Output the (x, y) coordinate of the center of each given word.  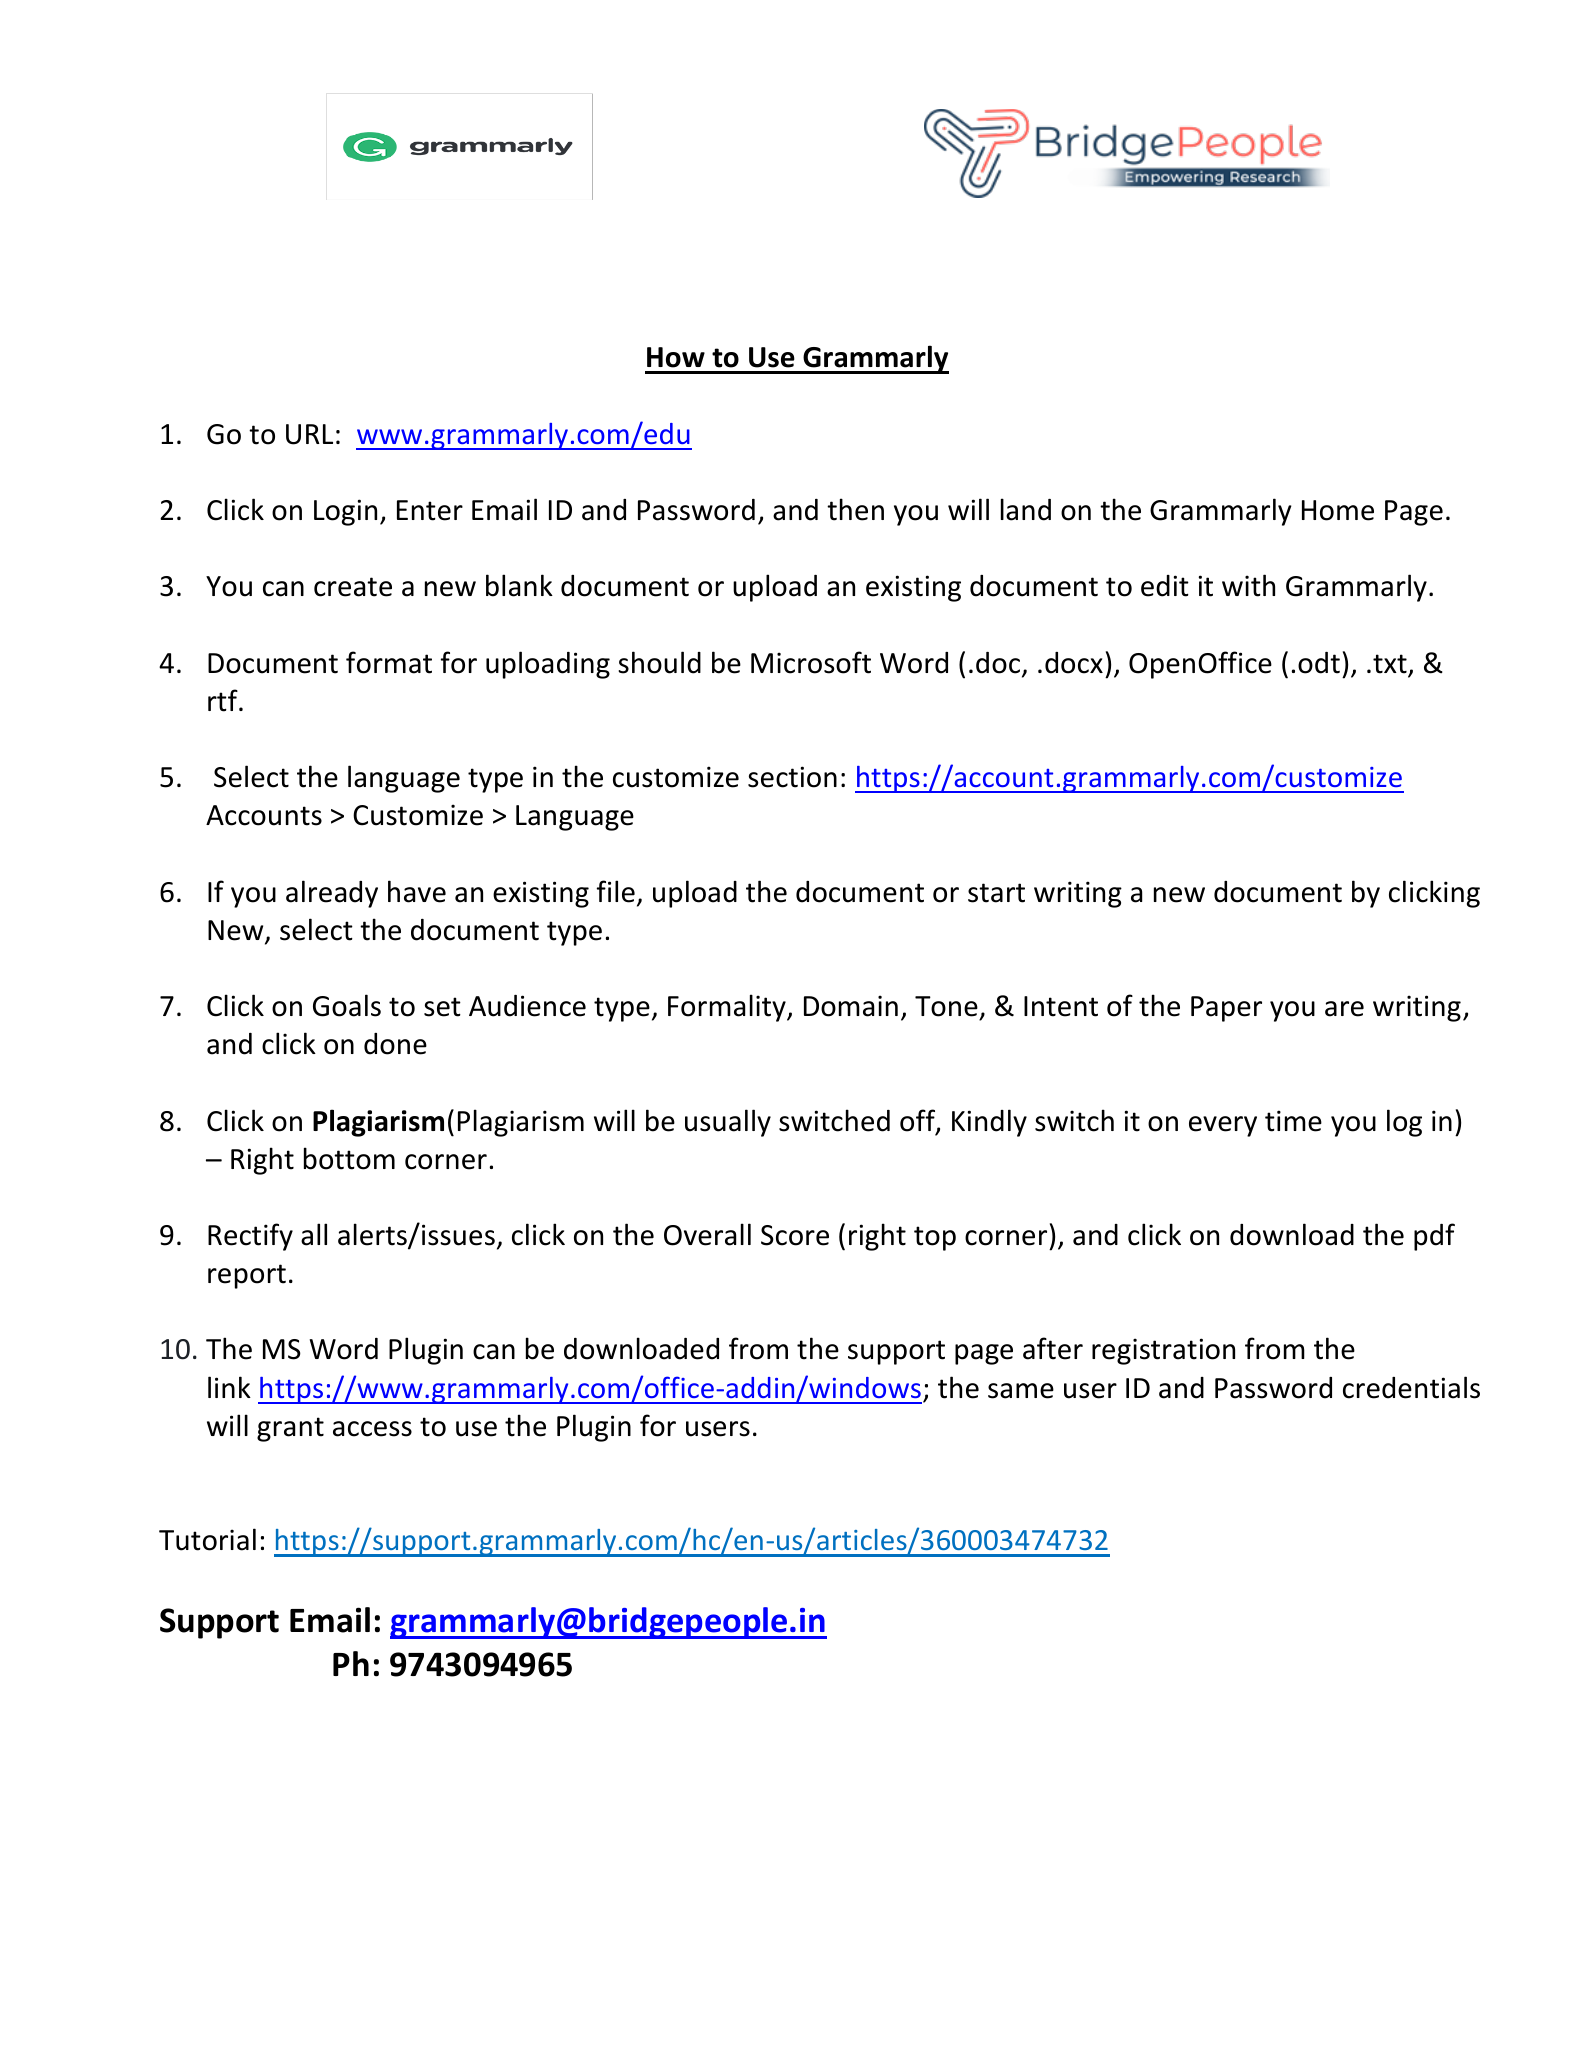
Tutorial (207, 1539)
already (332, 894)
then (855, 509)
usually (728, 1123)
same (1021, 1391)
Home (1338, 510)
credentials (1411, 1387)
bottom (349, 1158)
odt (1319, 663)
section (792, 777)
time (1293, 1121)
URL (309, 434)
